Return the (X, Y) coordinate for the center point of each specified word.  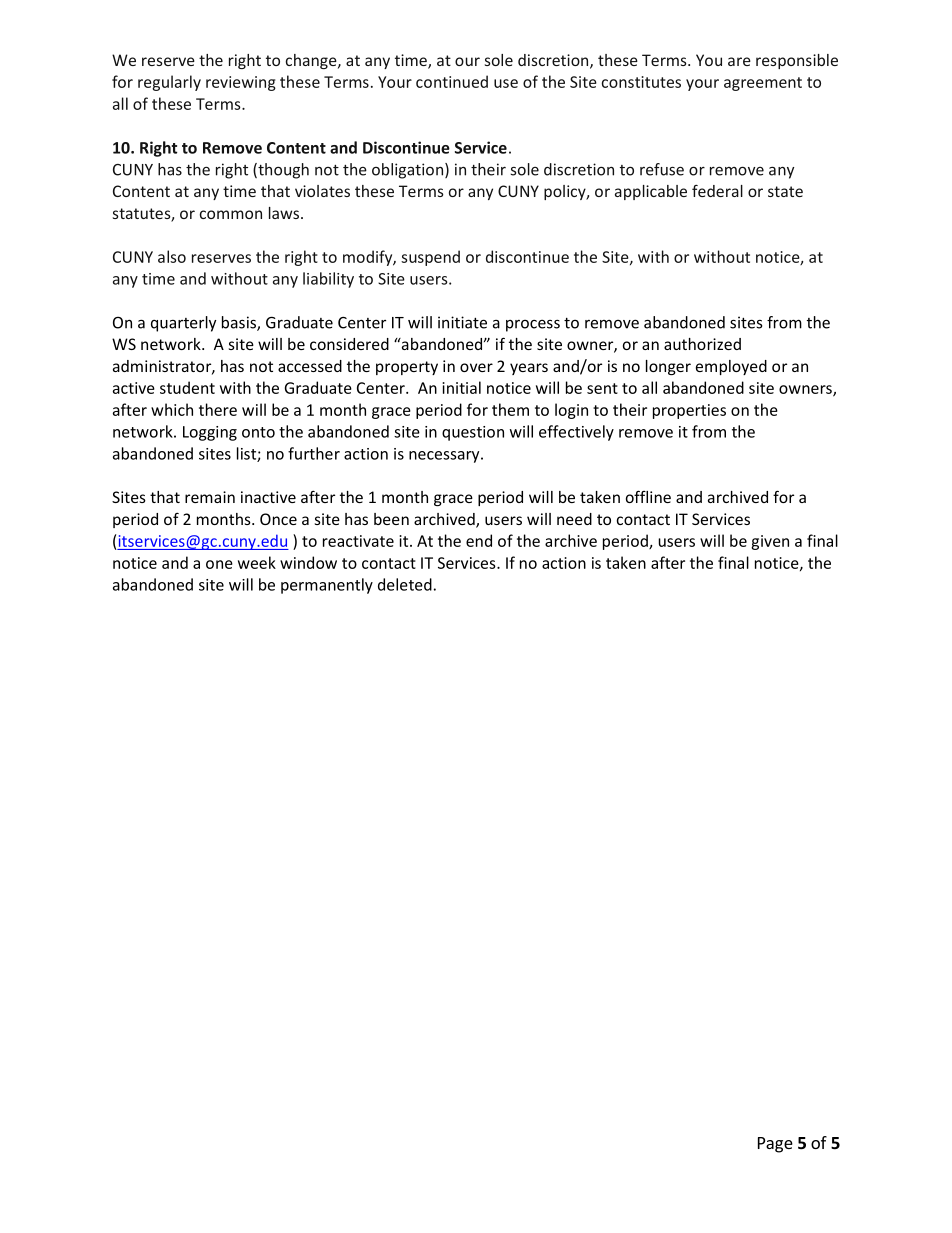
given (770, 542)
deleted (405, 584)
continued (452, 81)
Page (775, 1145)
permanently (327, 586)
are (739, 61)
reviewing (241, 83)
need (574, 519)
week (257, 562)
